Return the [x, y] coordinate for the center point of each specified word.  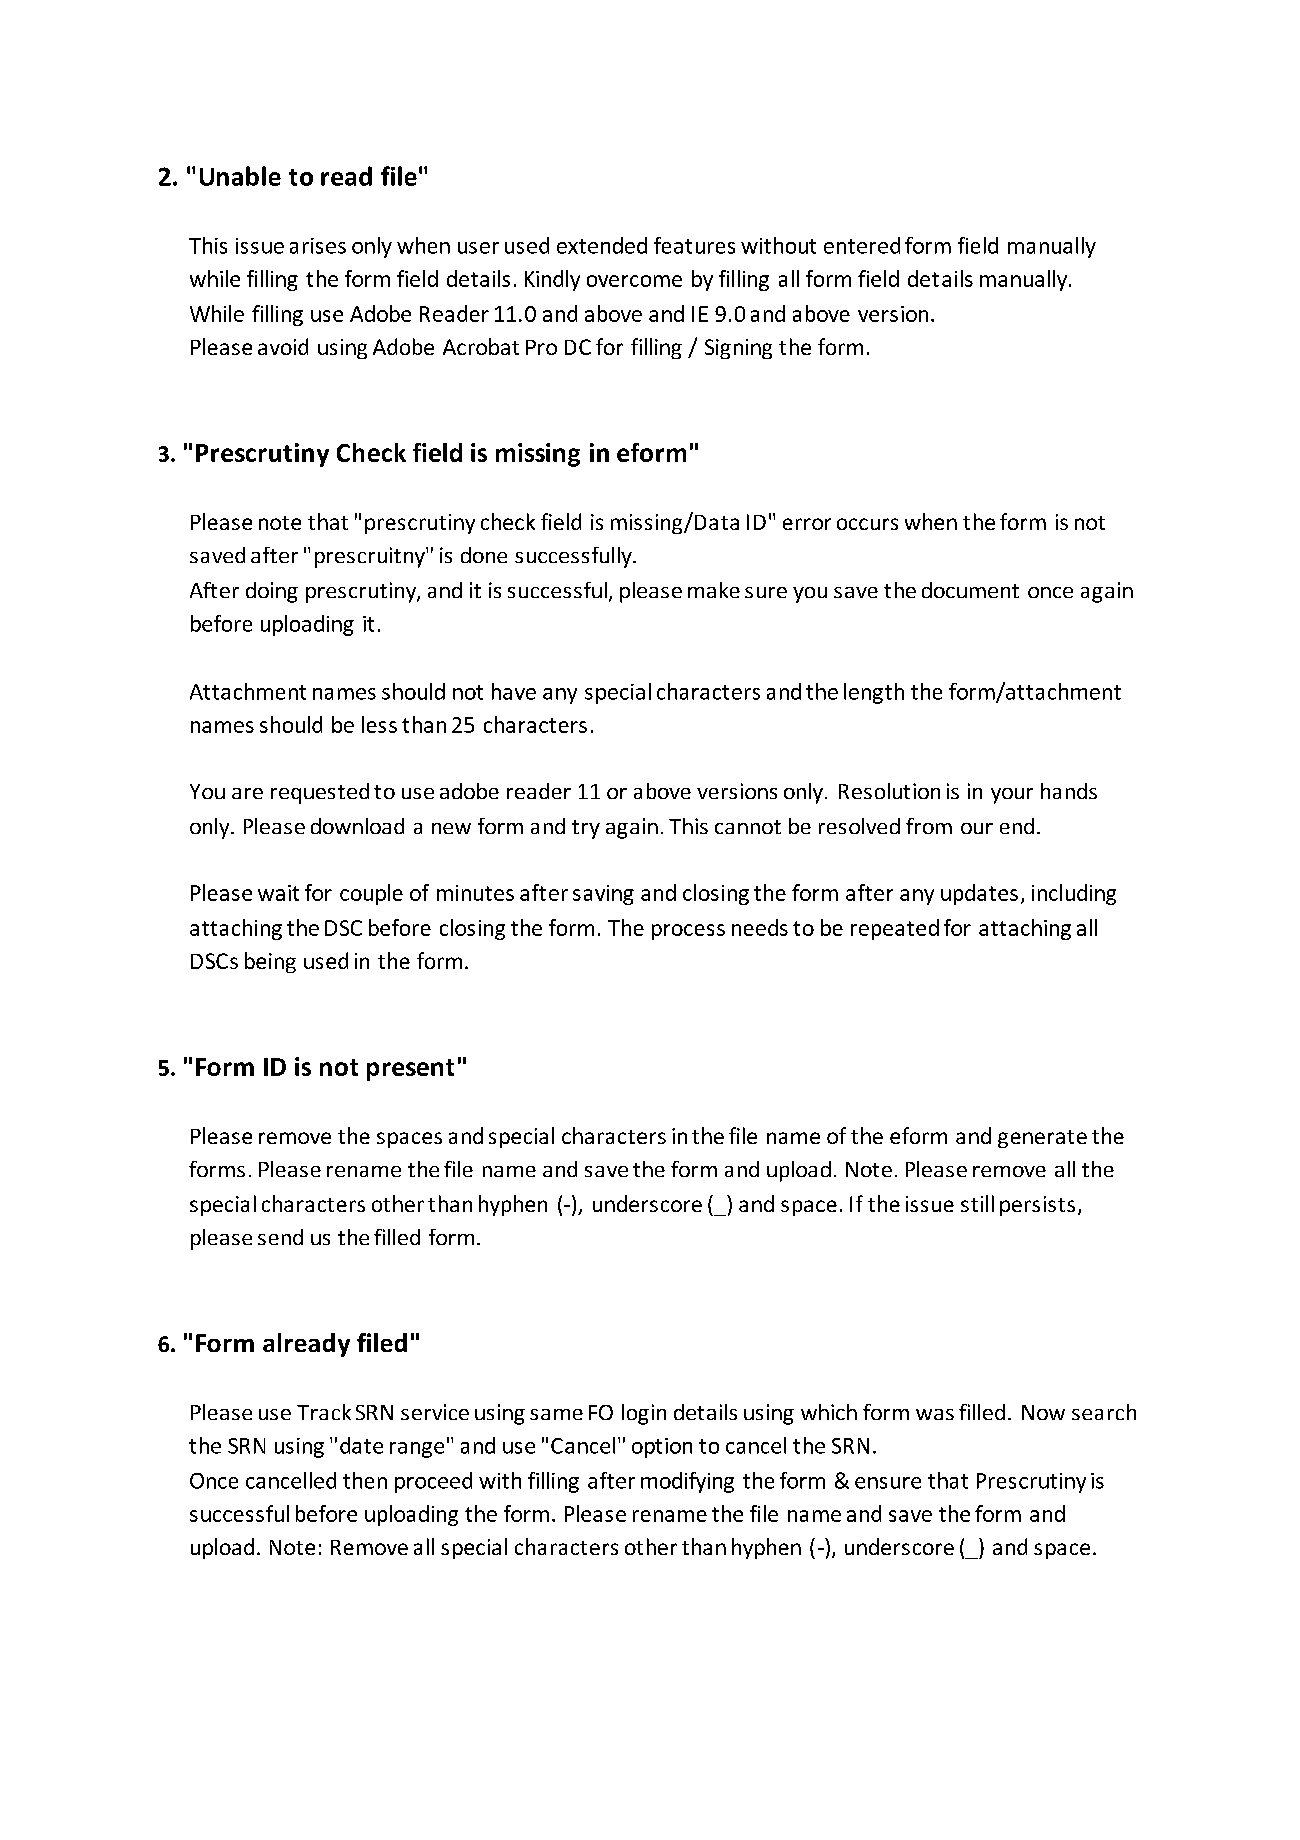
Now [1043, 1412]
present [410, 1070]
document [970, 590]
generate [1042, 1139]
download [357, 826]
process [688, 932]
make [714, 590]
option [662, 1448]
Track [324, 1412]
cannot [748, 827]
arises [318, 246]
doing [272, 592]
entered [862, 245]
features [694, 245]
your [1012, 796]
